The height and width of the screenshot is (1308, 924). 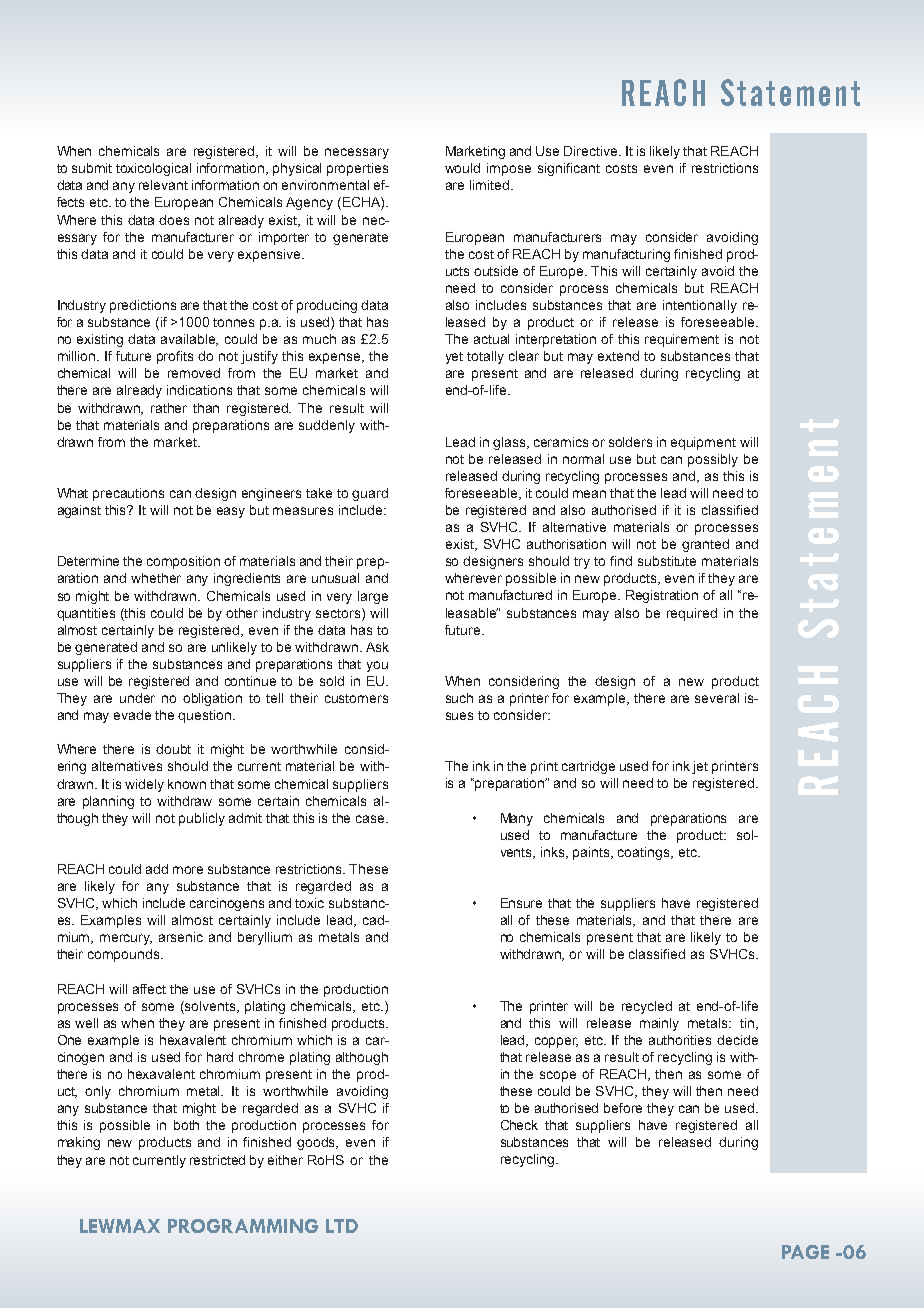 What do you see at coordinates (462, 168) in the screenshot?
I see `would` at bounding box center [462, 168].
